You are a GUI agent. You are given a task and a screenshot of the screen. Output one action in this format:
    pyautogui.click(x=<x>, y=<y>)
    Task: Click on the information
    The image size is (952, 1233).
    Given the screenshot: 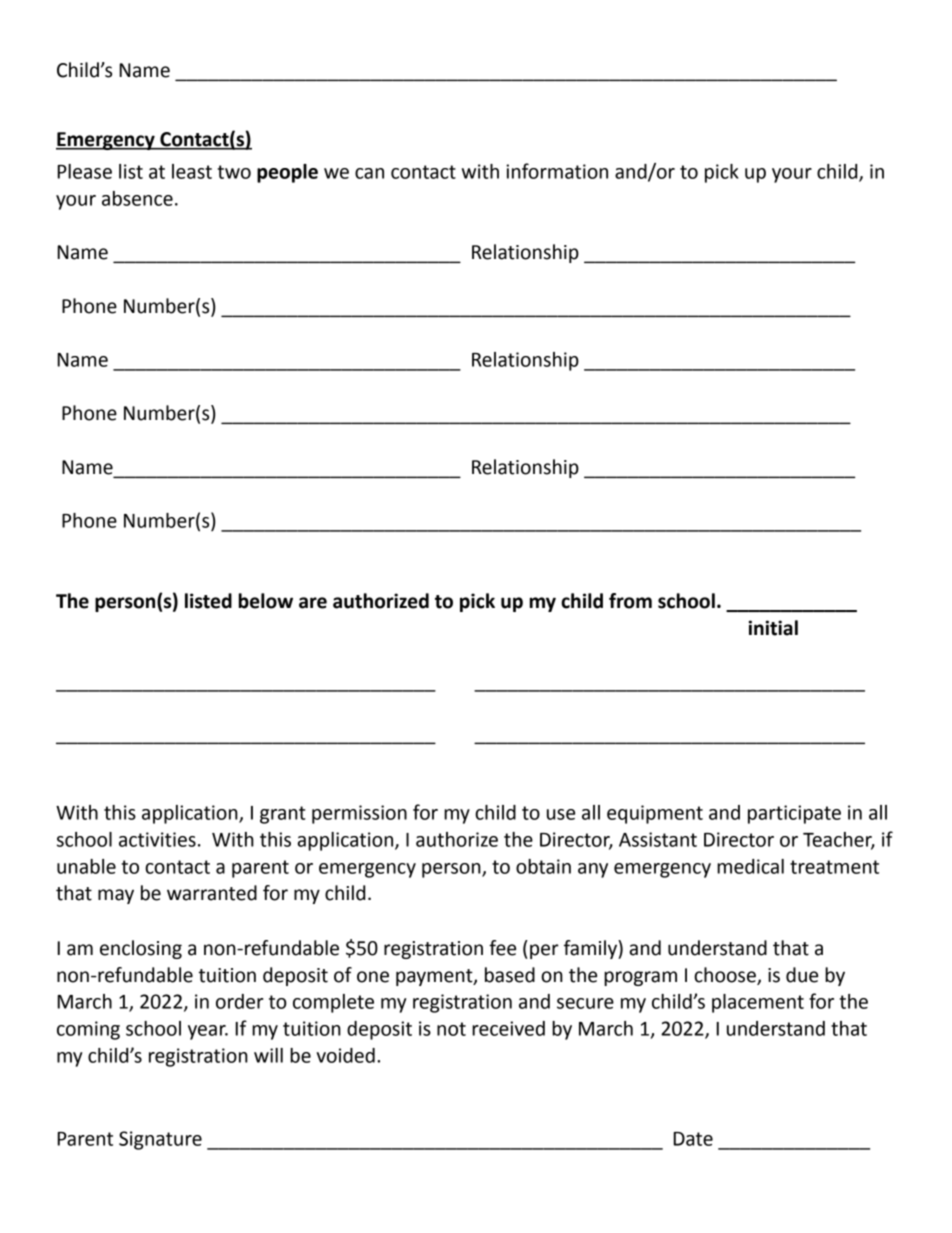 What is the action you would take?
    pyautogui.click(x=557, y=171)
